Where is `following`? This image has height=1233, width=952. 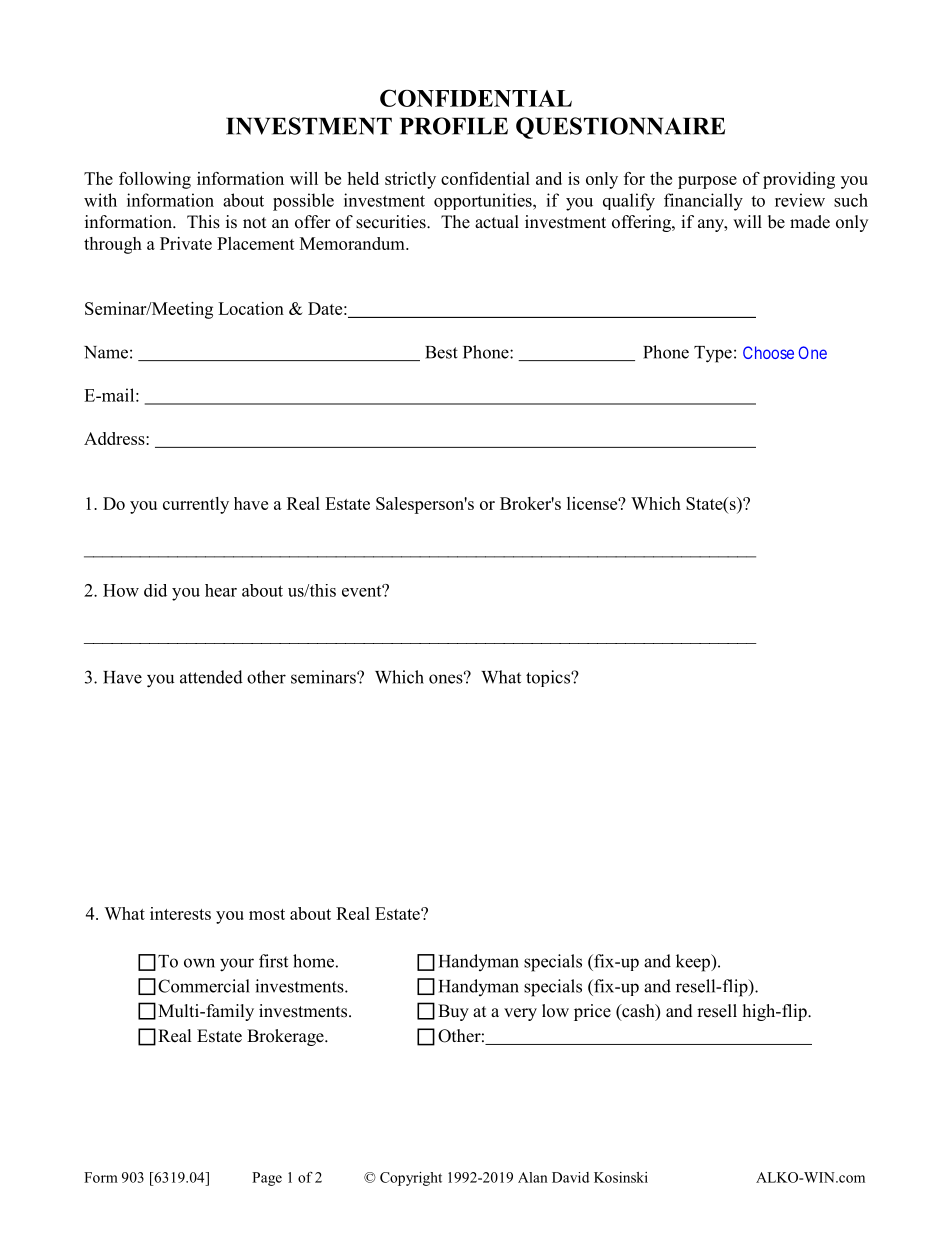 following is located at coordinates (155, 180).
